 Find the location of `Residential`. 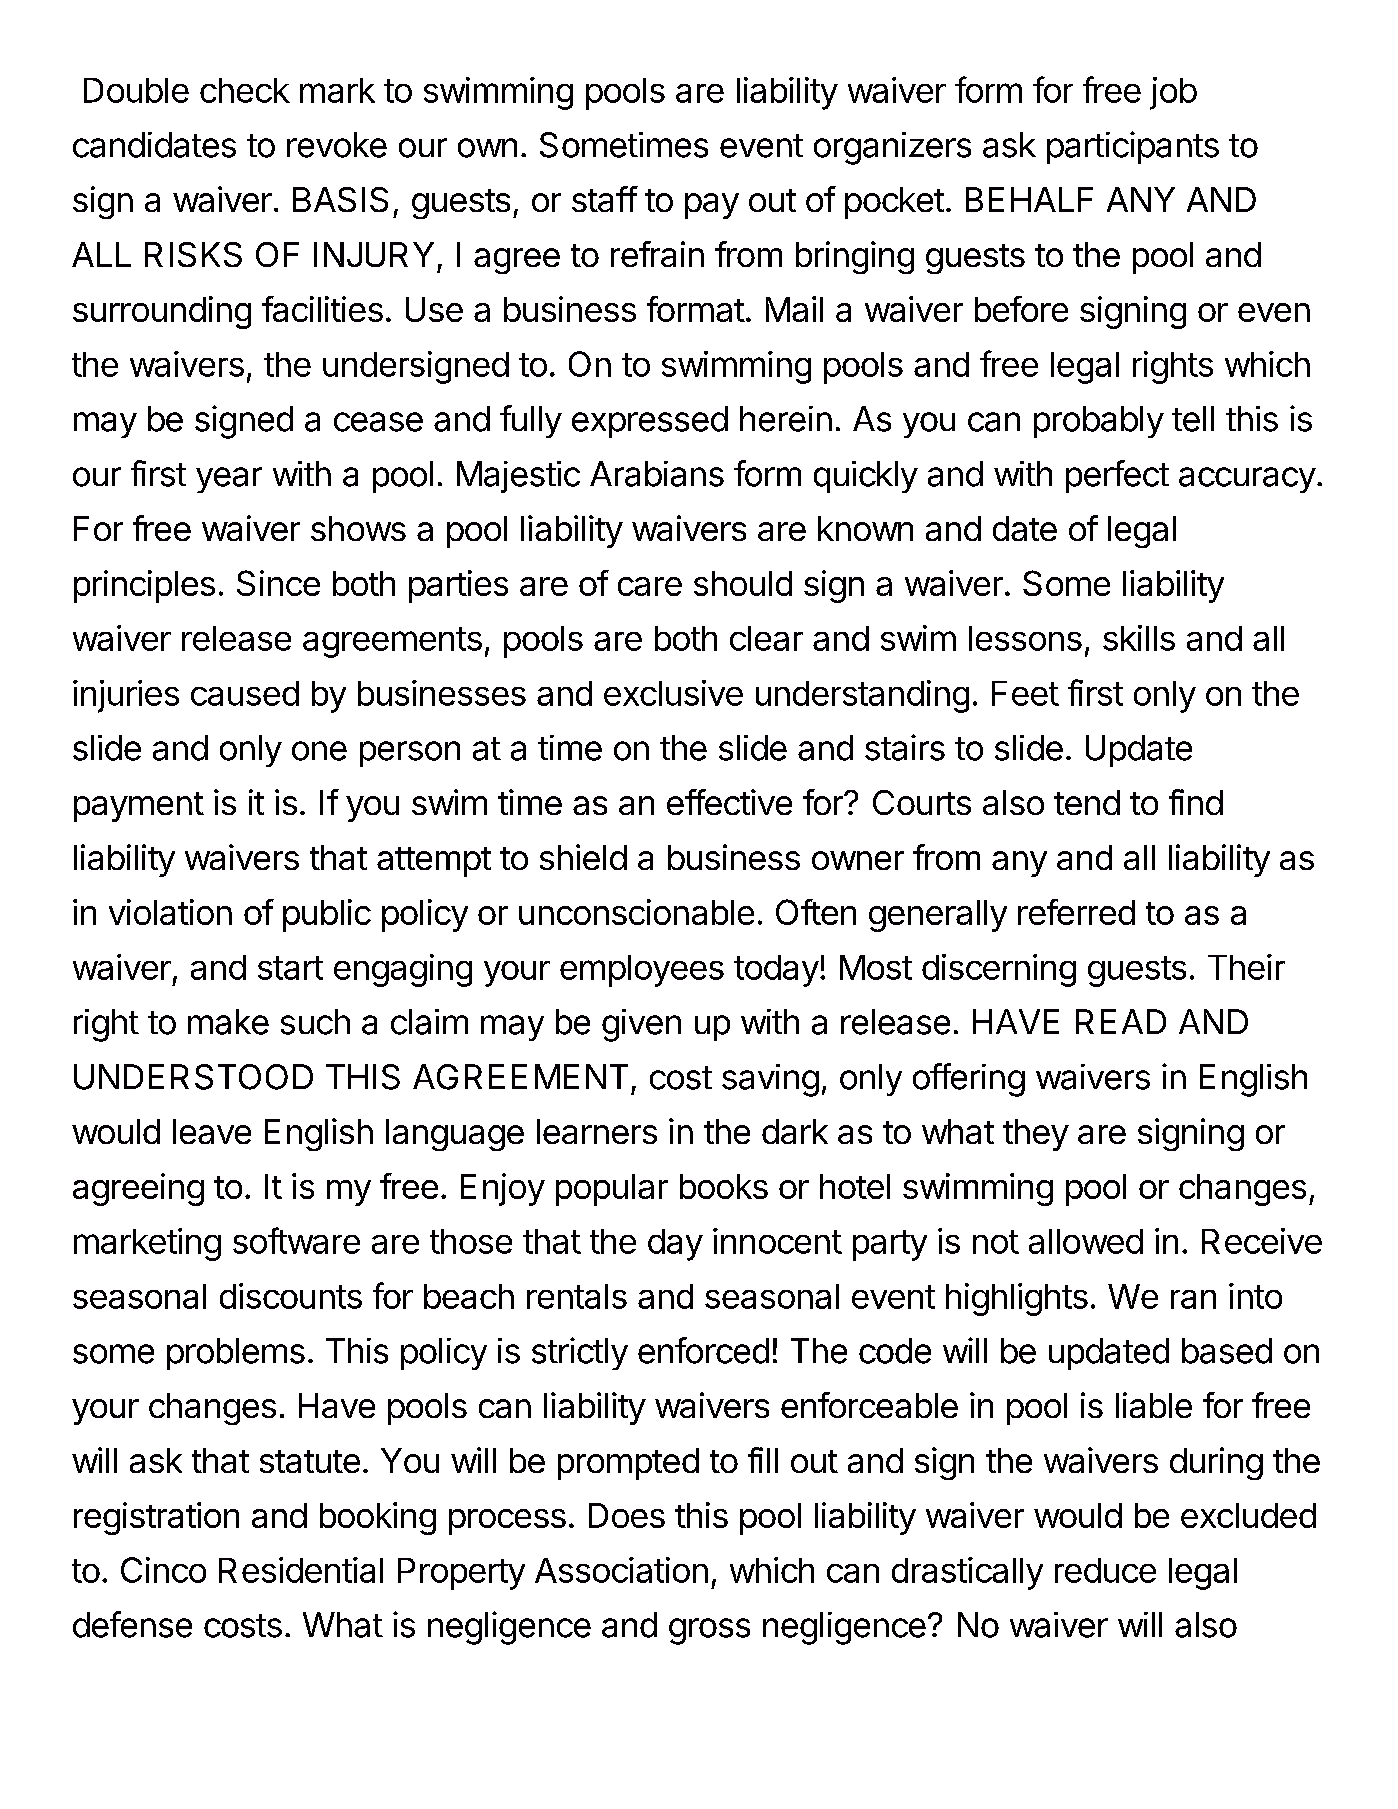

Residential is located at coordinates (301, 1570).
